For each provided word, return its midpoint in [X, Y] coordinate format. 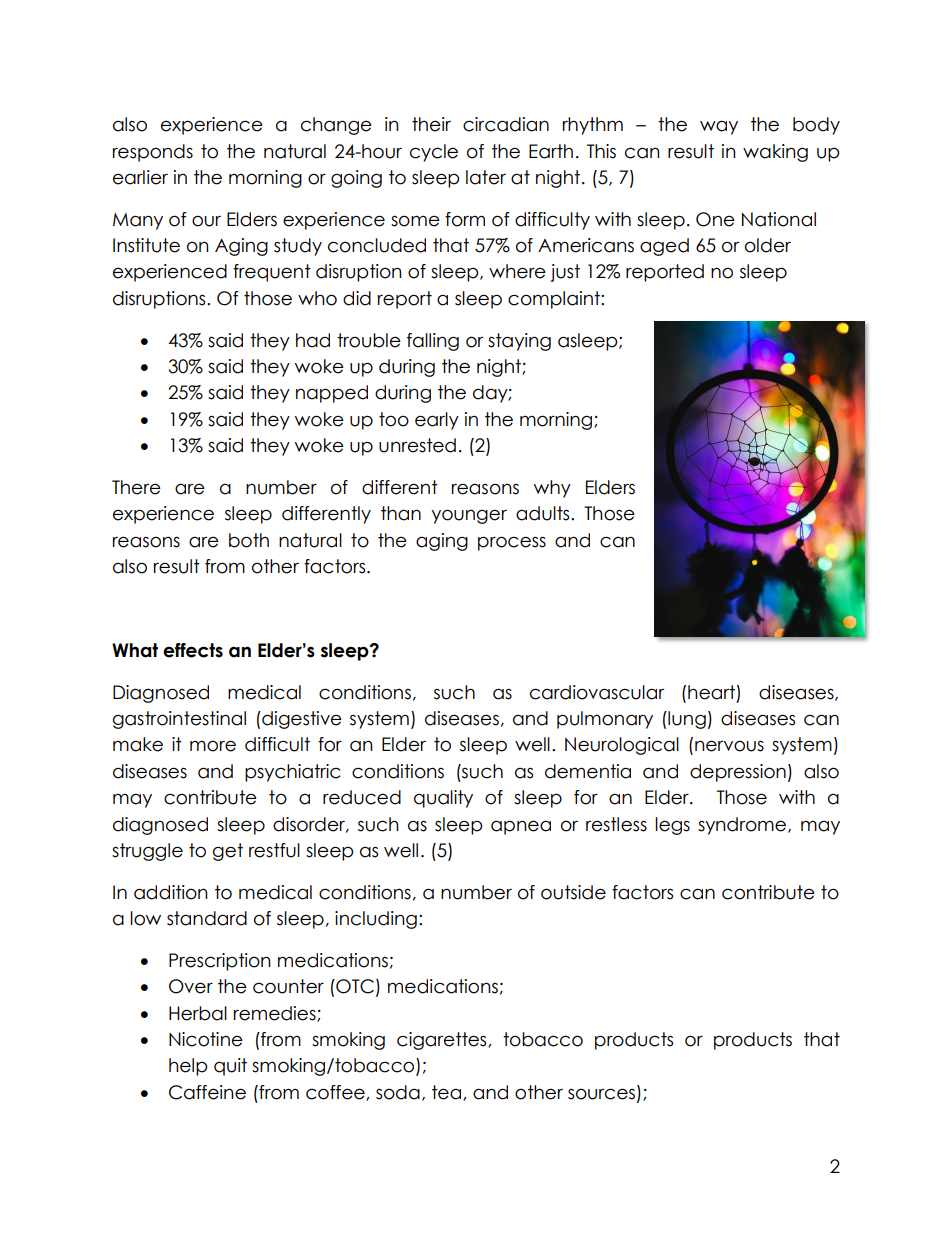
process [512, 543]
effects [193, 650]
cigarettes [443, 1041]
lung [686, 720]
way [719, 127]
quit [230, 1067]
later [486, 177]
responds [153, 153]
